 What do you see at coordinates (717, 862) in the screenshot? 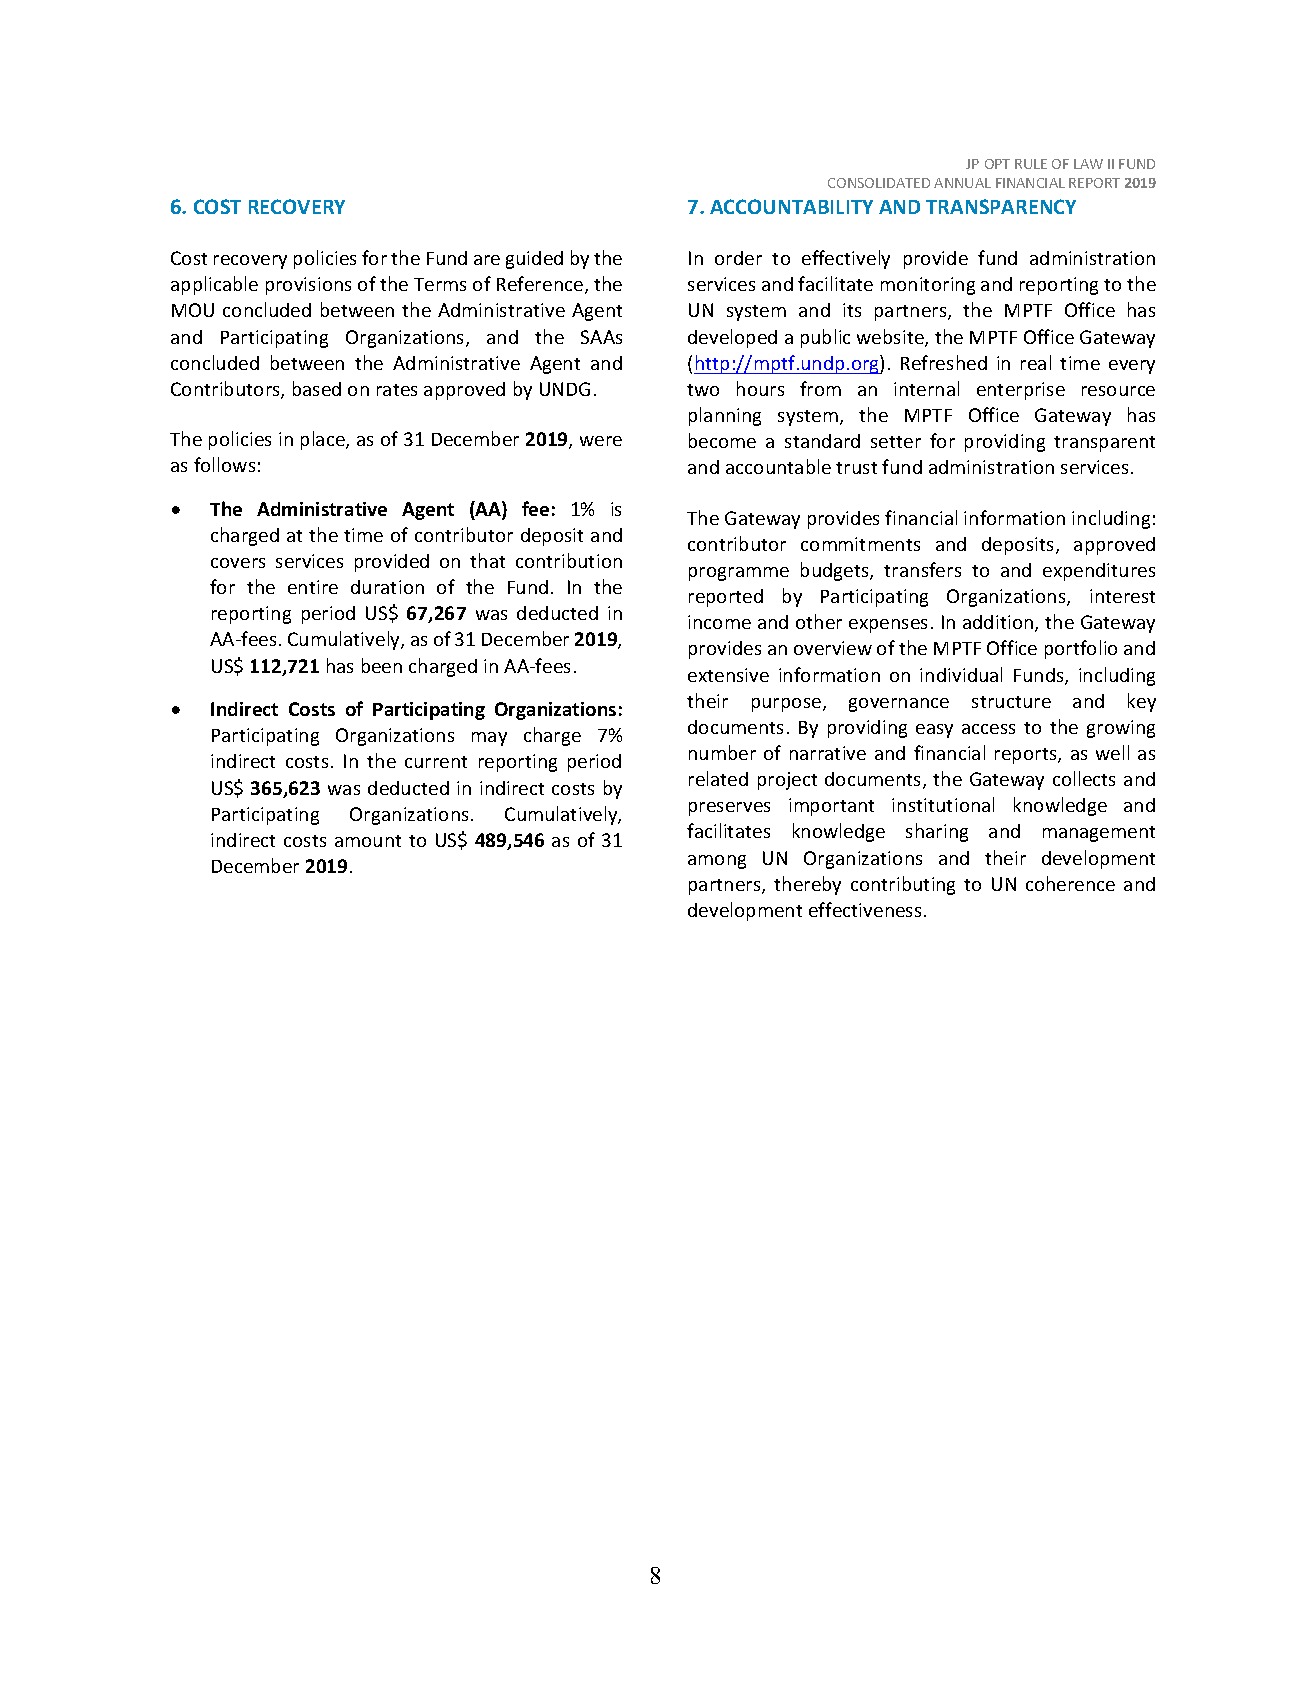
I see `among` at bounding box center [717, 862].
